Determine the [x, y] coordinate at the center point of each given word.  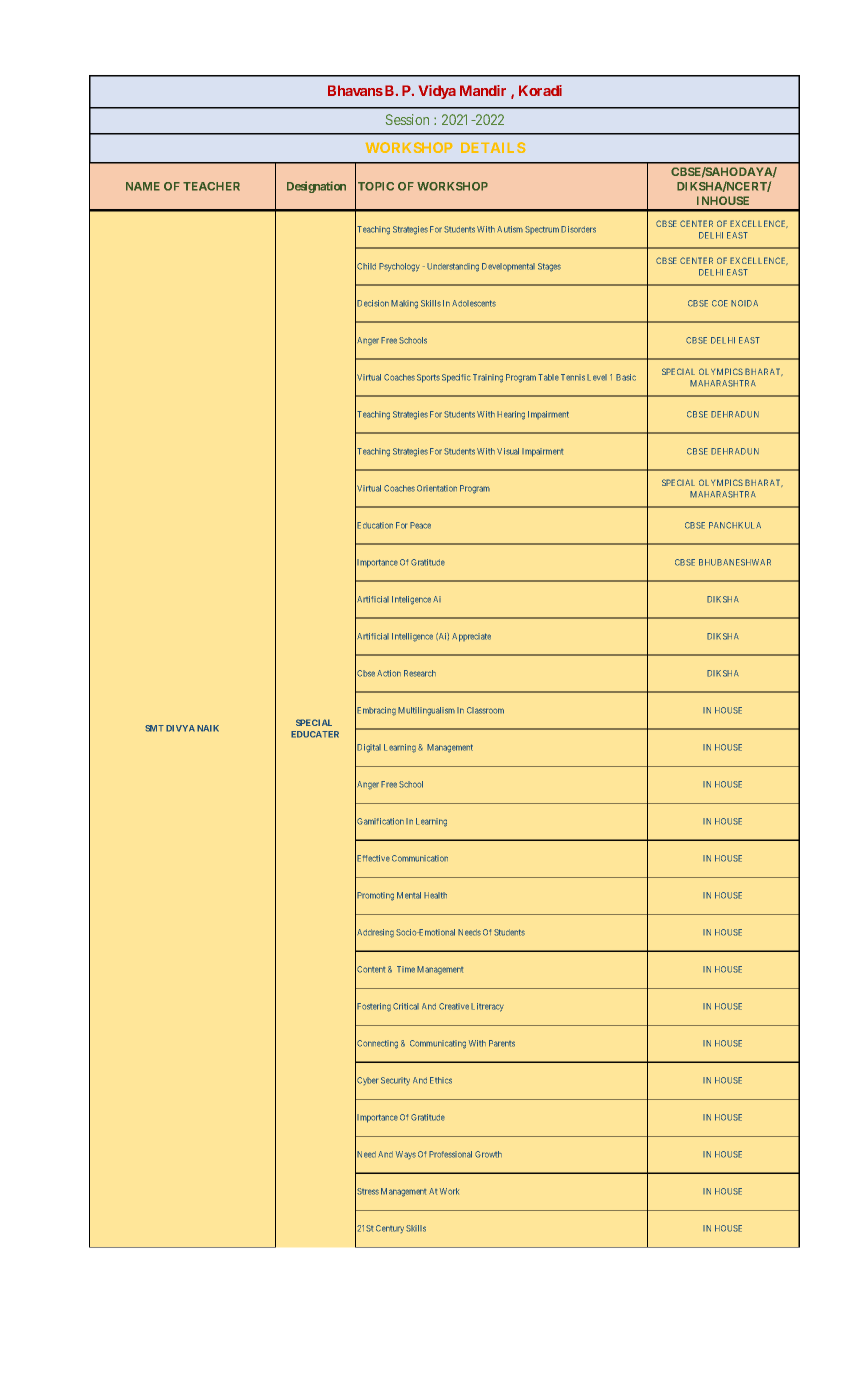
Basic [626, 377]
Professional [450, 1154]
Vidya [437, 92]
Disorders [578, 229]
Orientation [437, 488]
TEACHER [211, 186]
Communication [420, 858]
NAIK [208, 728]
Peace [420, 525]
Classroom [485, 710]
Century [390, 1229]
